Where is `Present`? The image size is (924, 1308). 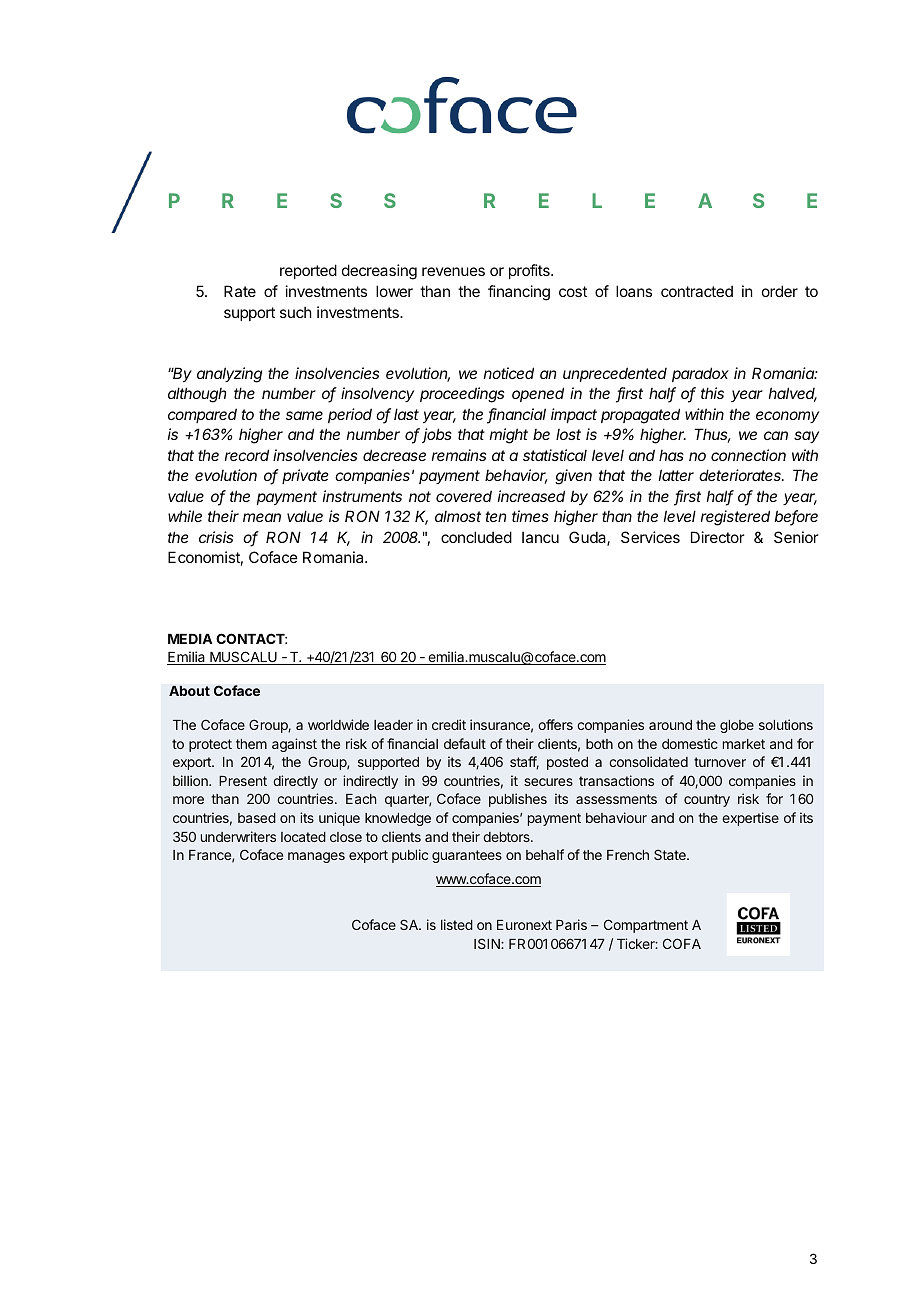 Present is located at coordinates (243, 781).
